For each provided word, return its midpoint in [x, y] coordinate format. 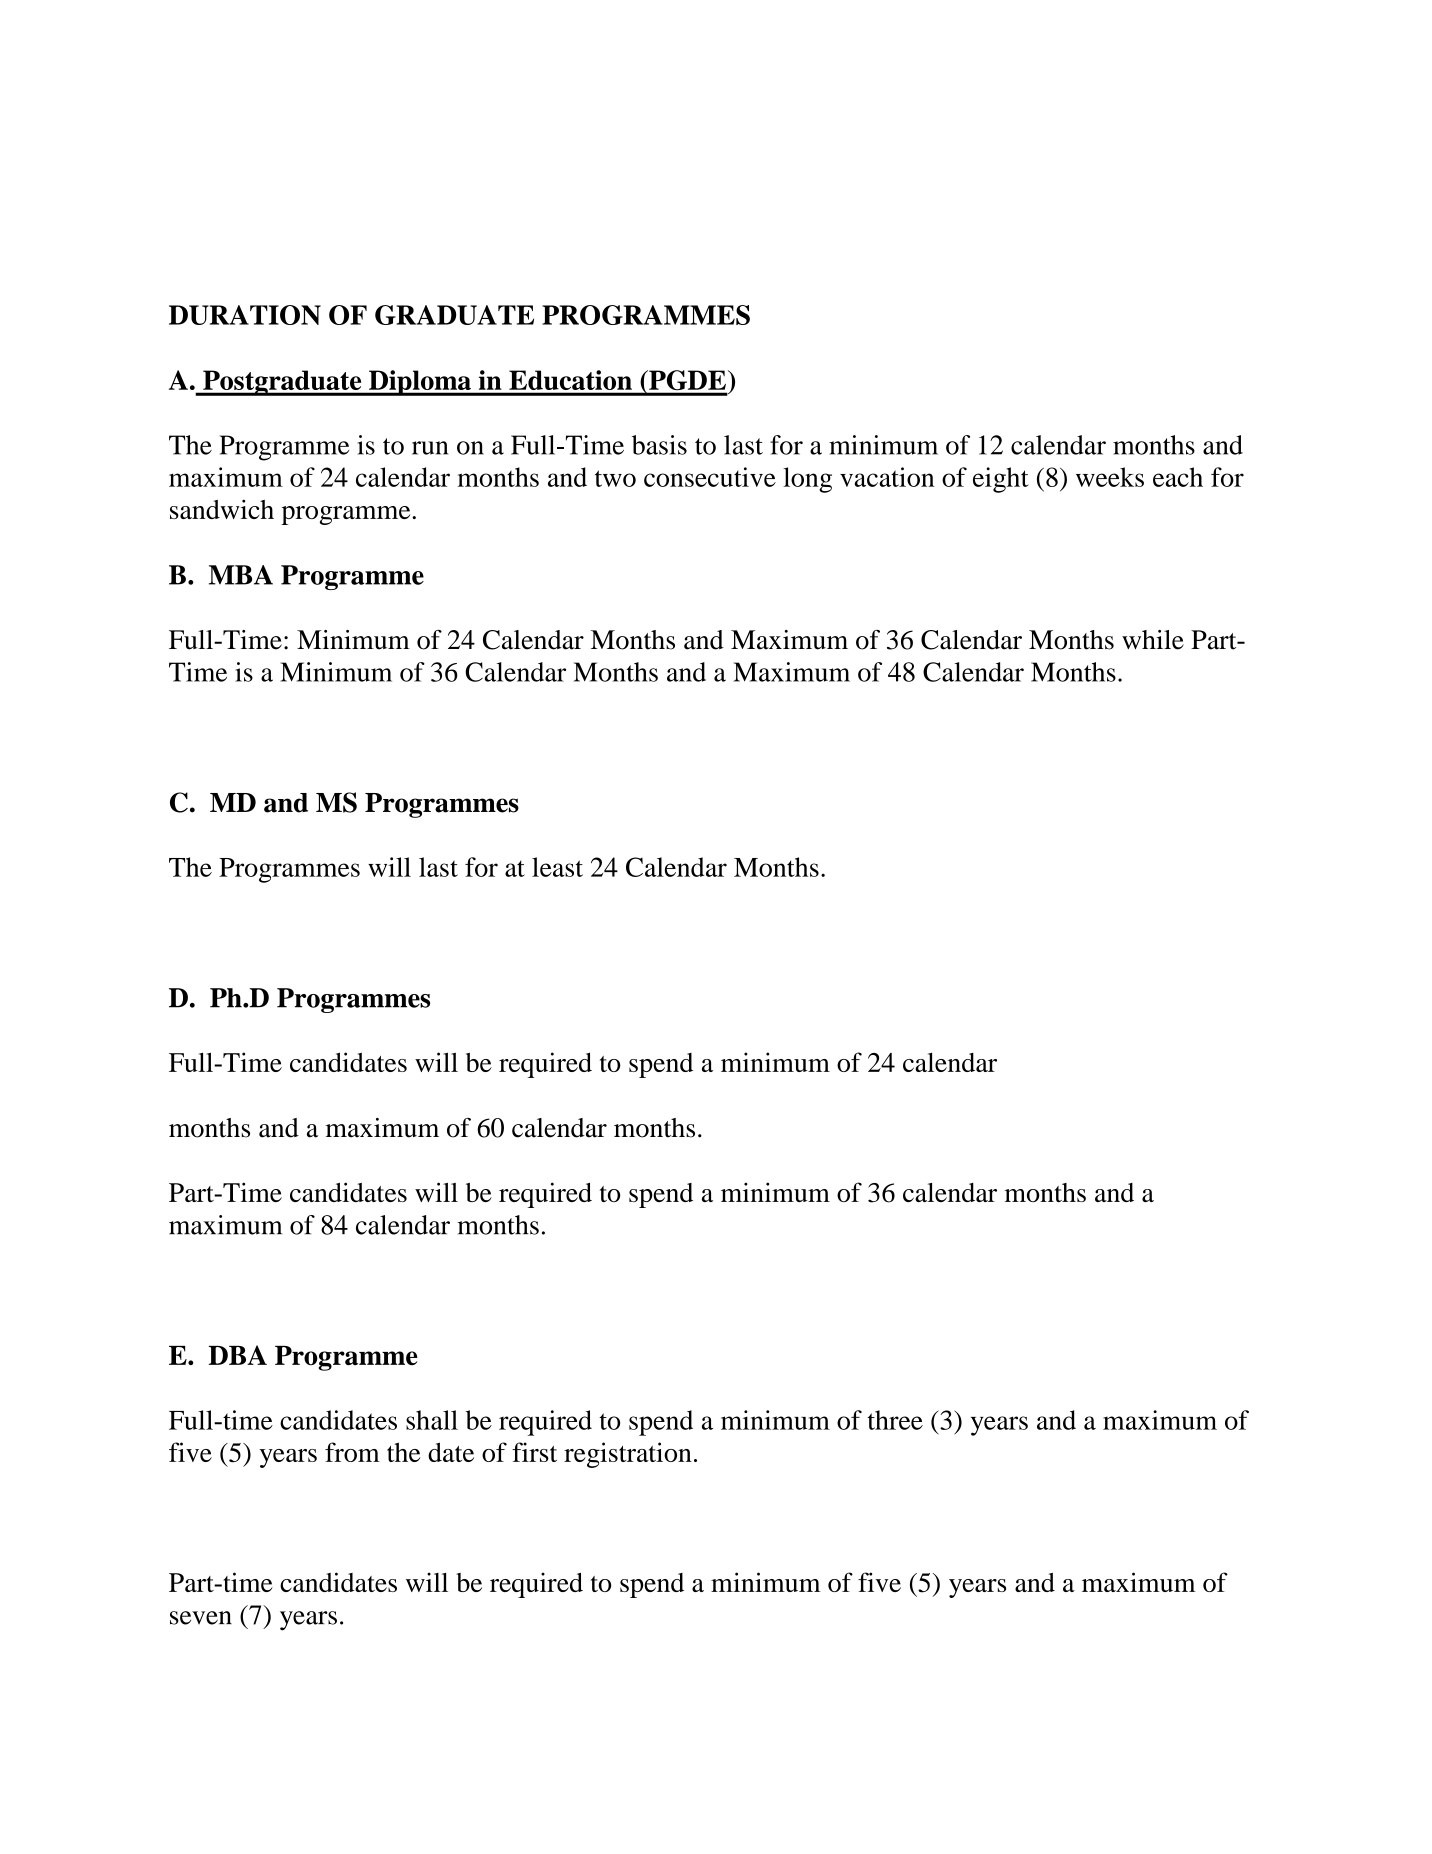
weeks [1110, 477]
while [1153, 640]
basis [659, 445]
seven [201, 1618]
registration [628, 1455]
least [557, 867]
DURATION [245, 315]
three [895, 1420]
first [534, 1452]
